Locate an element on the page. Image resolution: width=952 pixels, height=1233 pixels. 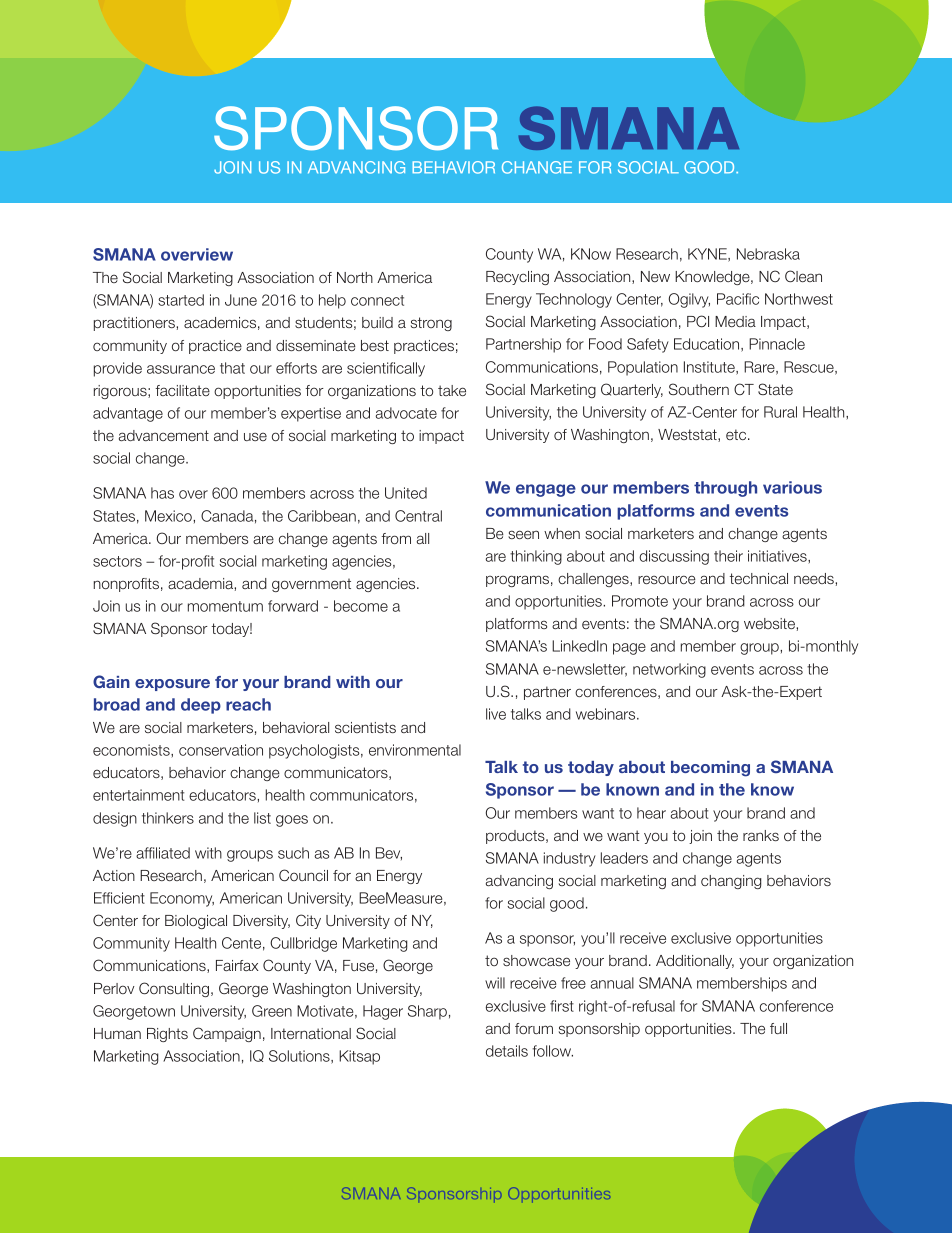
conservation is located at coordinates (221, 750).
